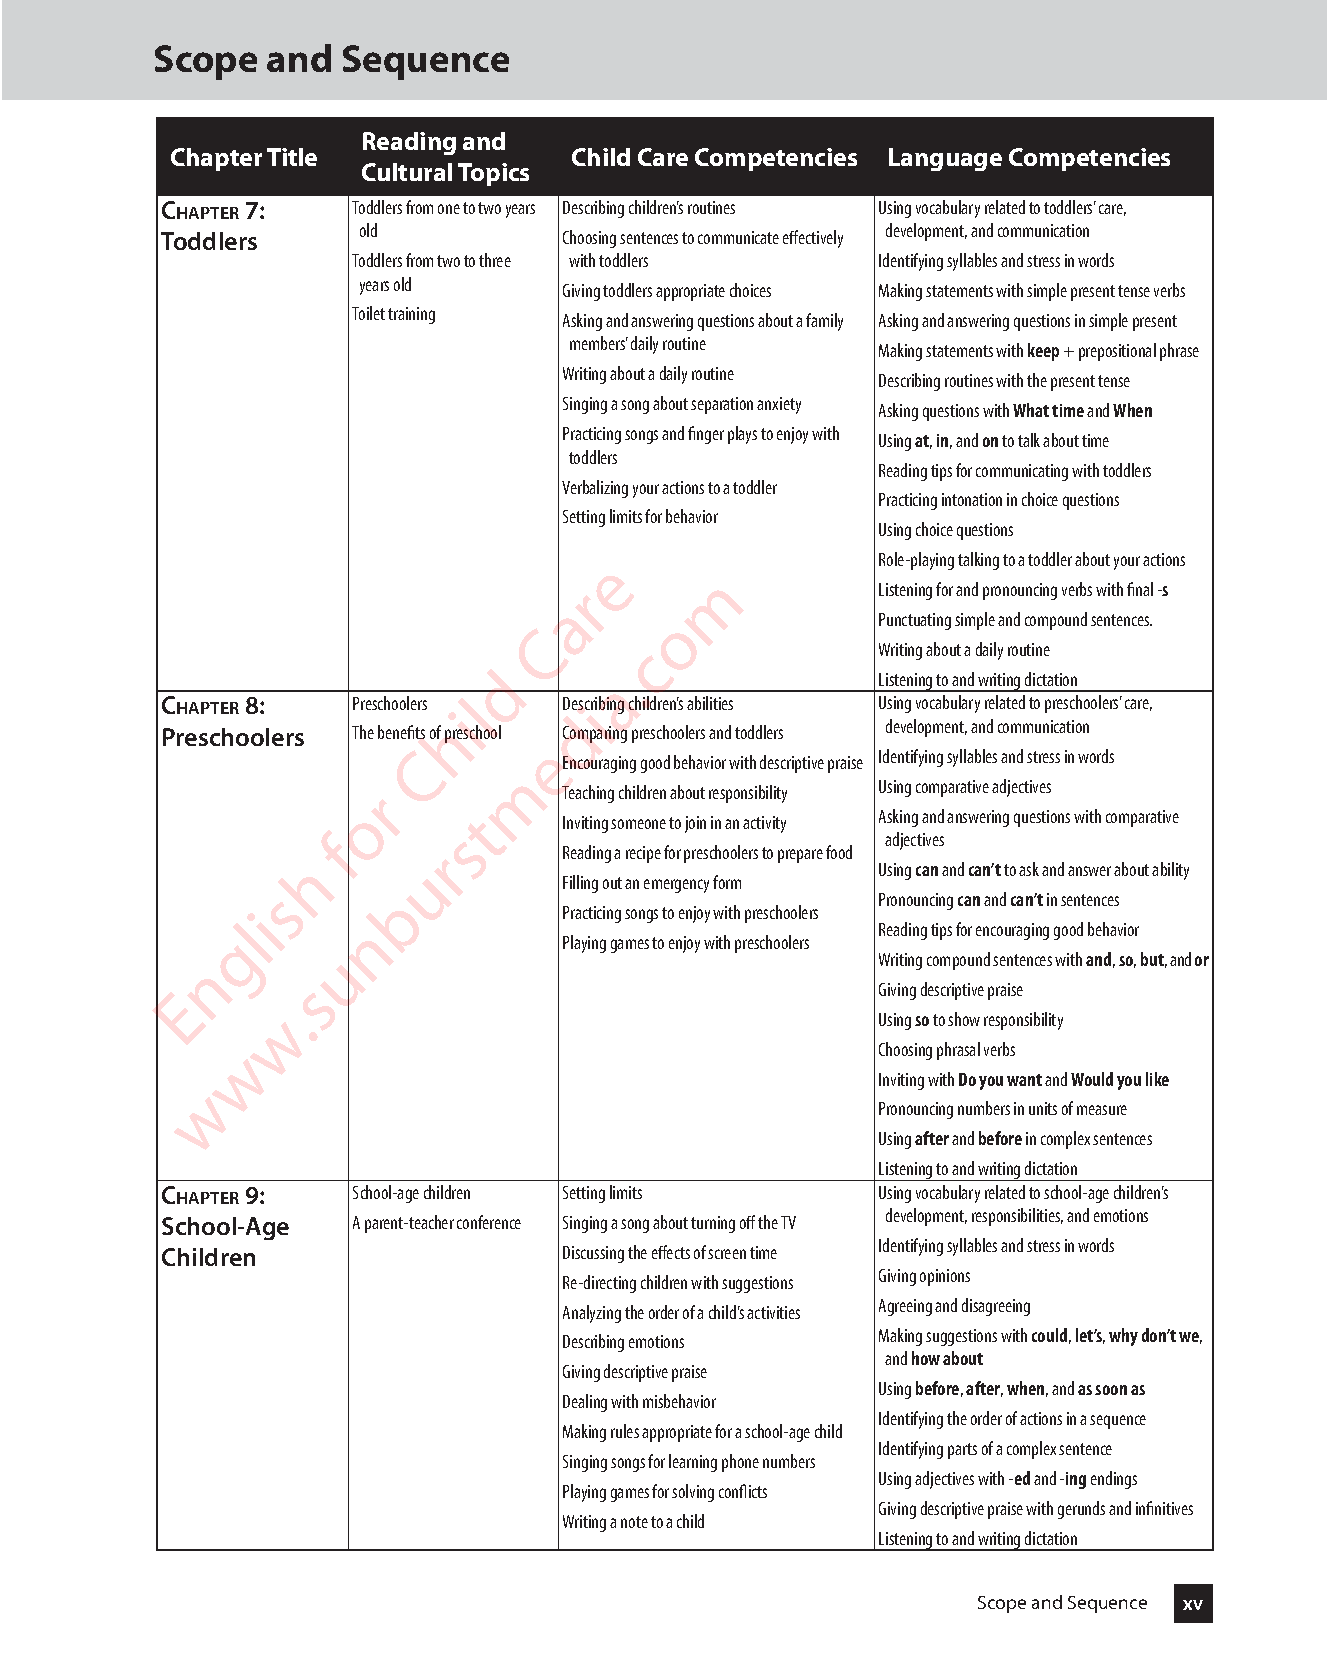  What do you see at coordinates (764, 824) in the screenshot?
I see `activity` at bounding box center [764, 824].
